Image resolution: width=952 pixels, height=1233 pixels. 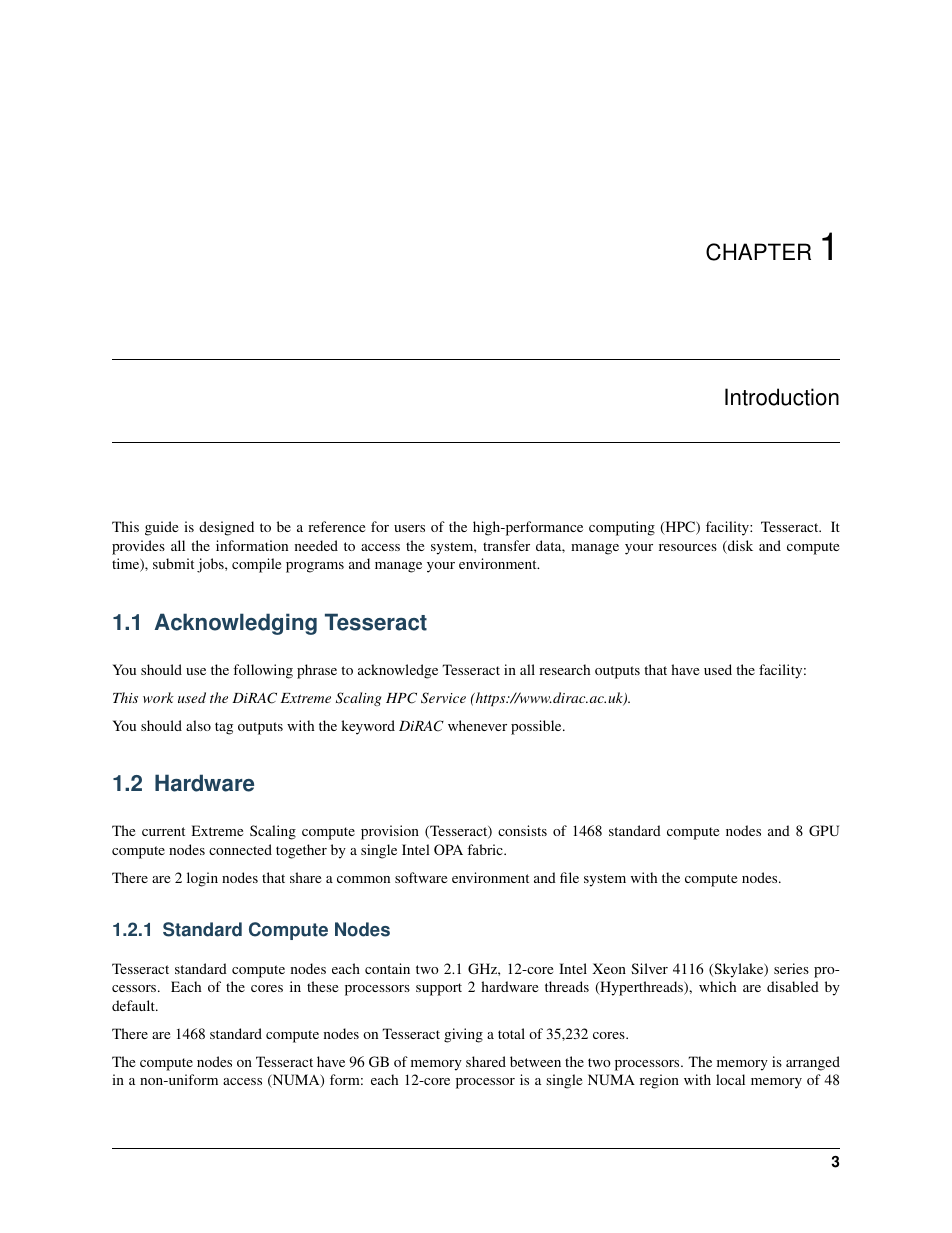 What do you see at coordinates (134, 1005) in the document?
I see `default` at bounding box center [134, 1005].
